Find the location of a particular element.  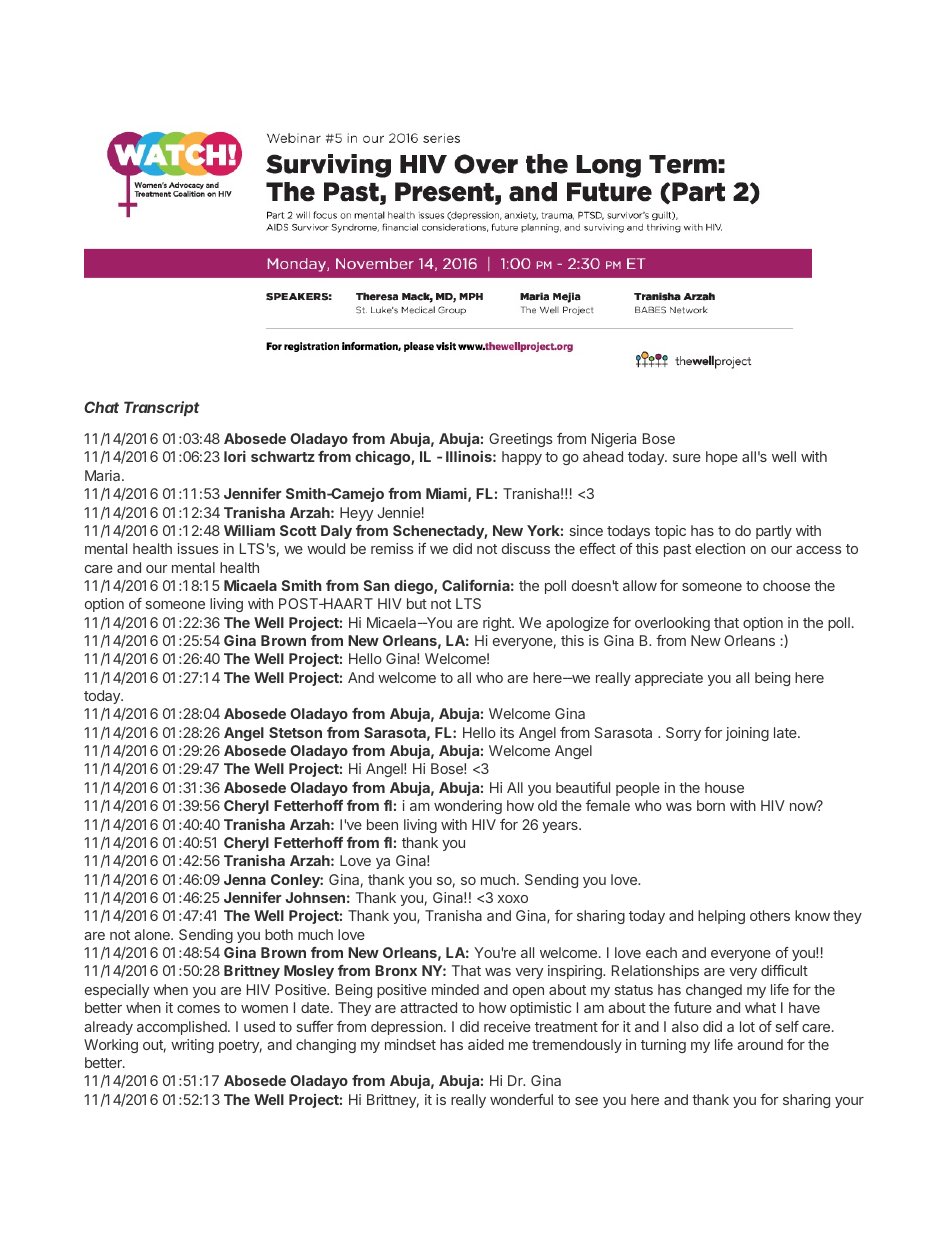

right is located at coordinates (498, 624).
